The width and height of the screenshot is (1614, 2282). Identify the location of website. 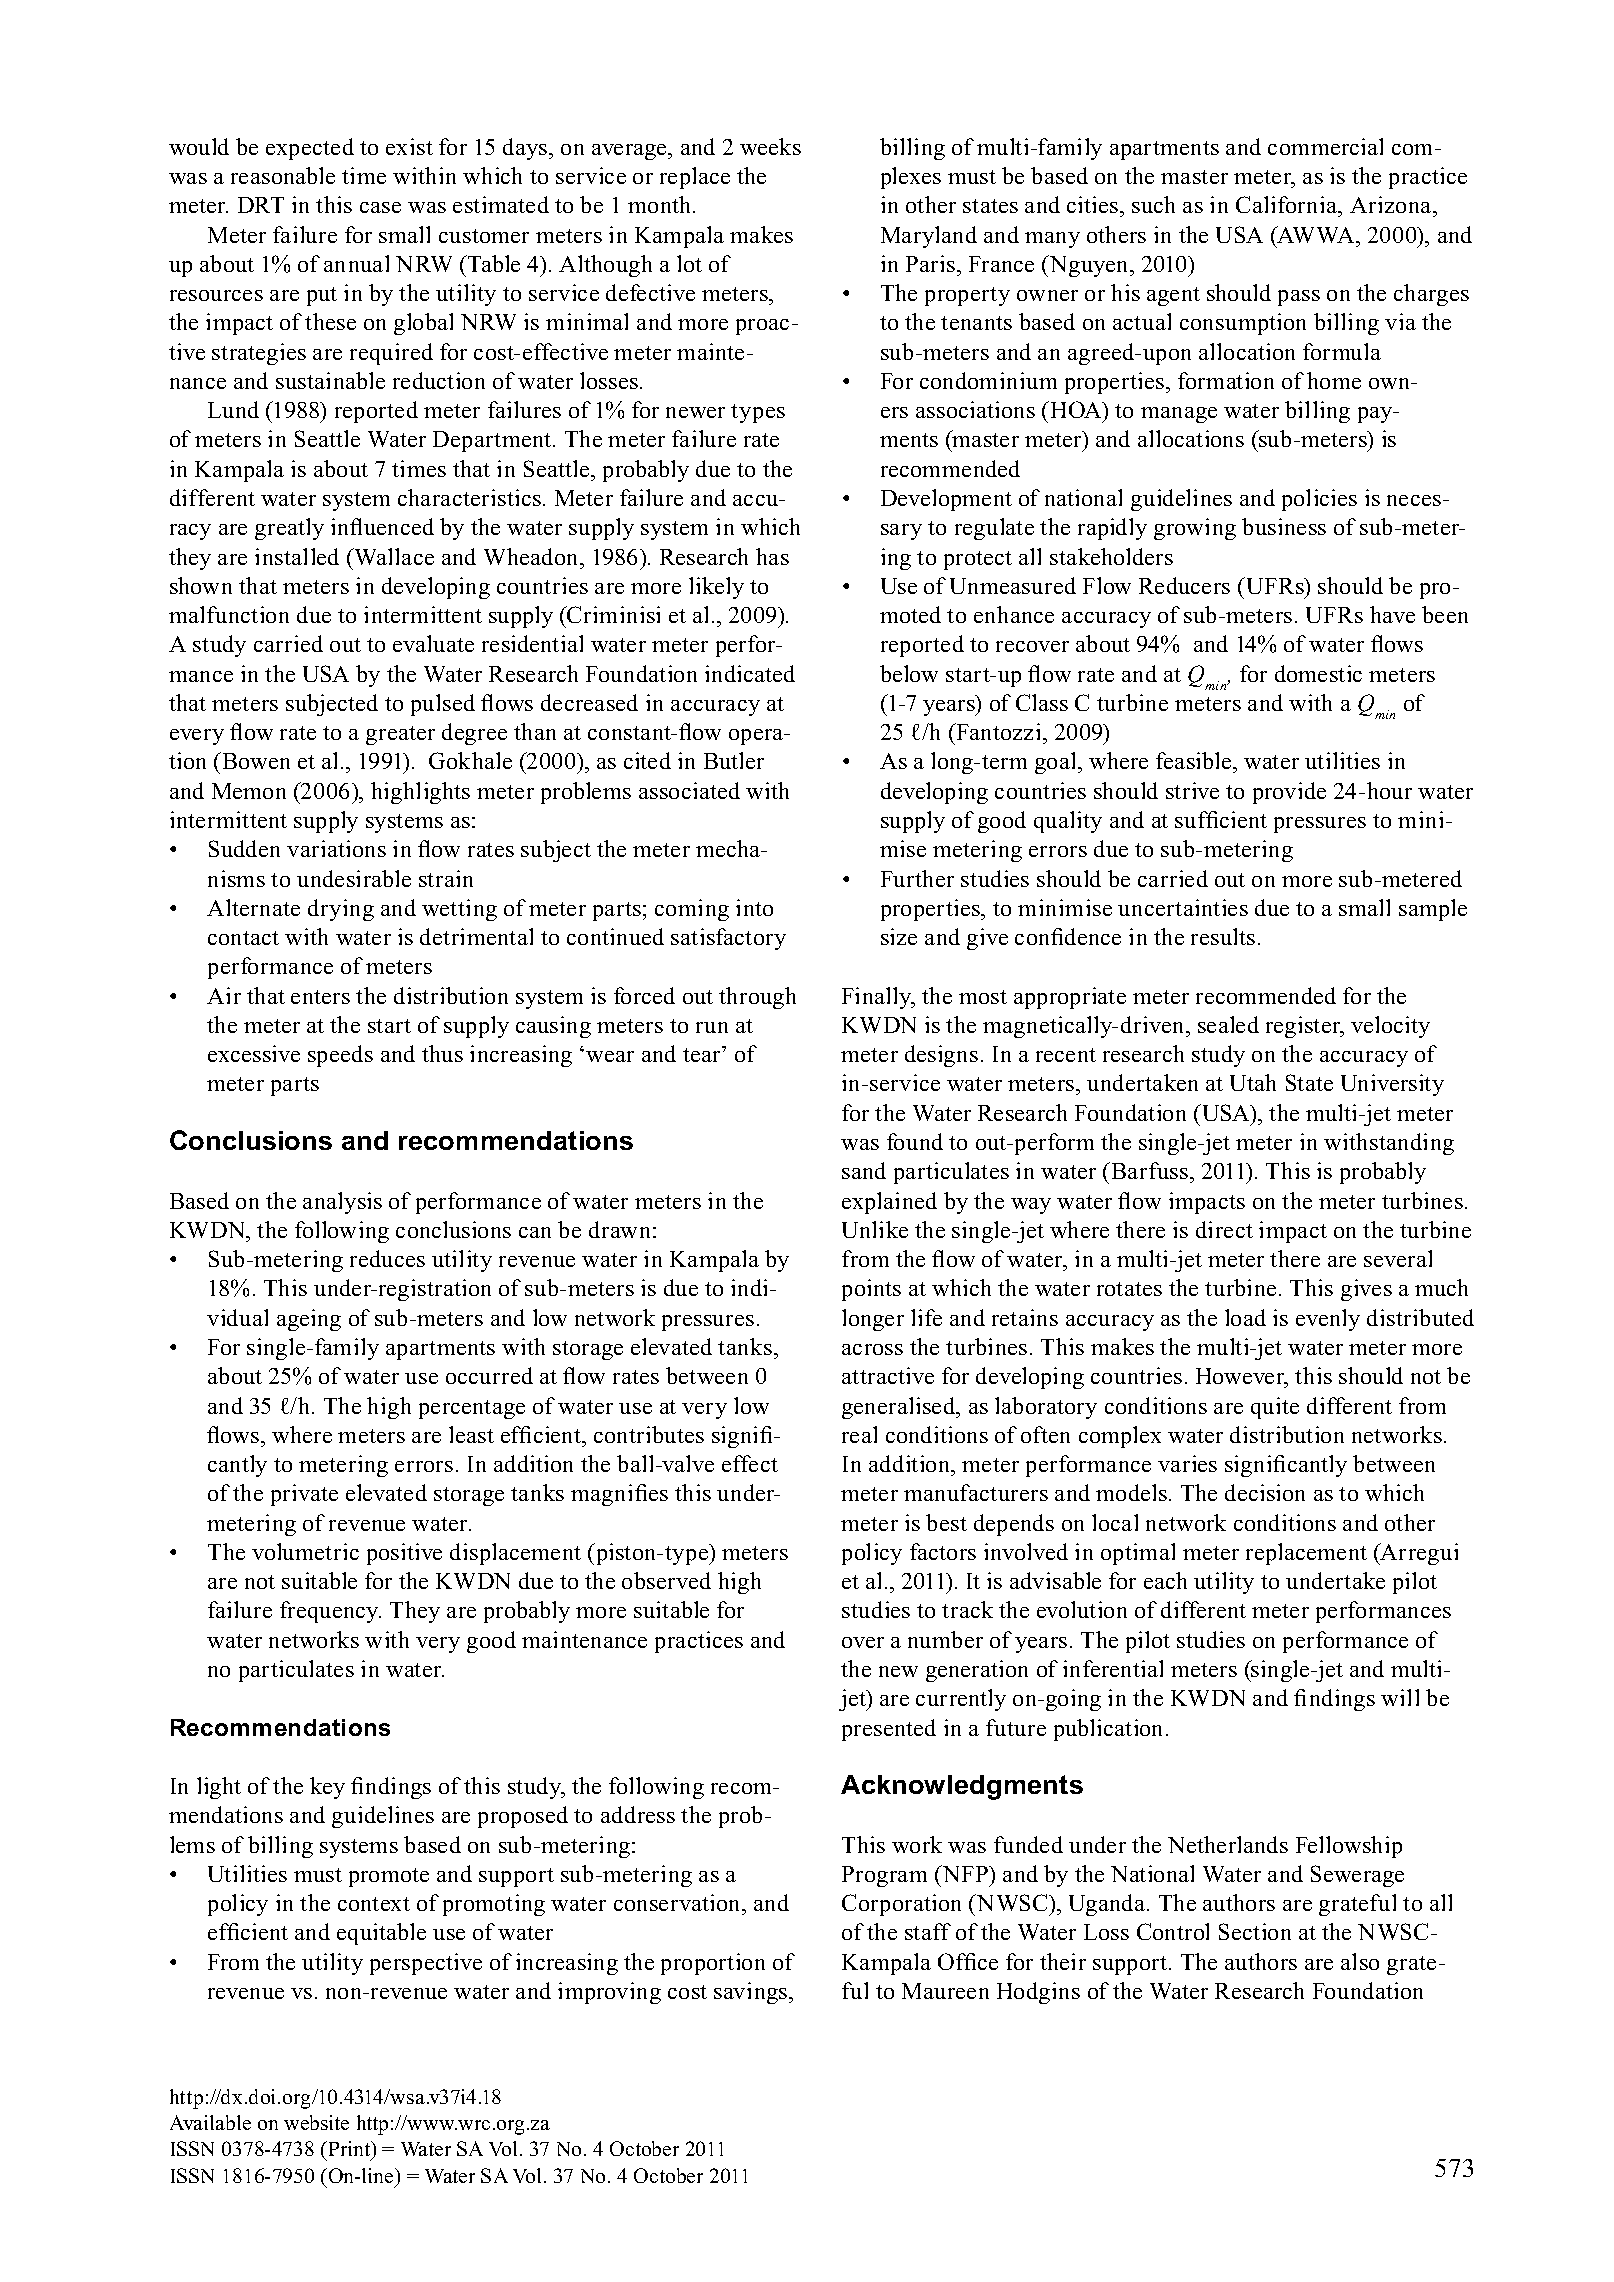
(316, 2122).
